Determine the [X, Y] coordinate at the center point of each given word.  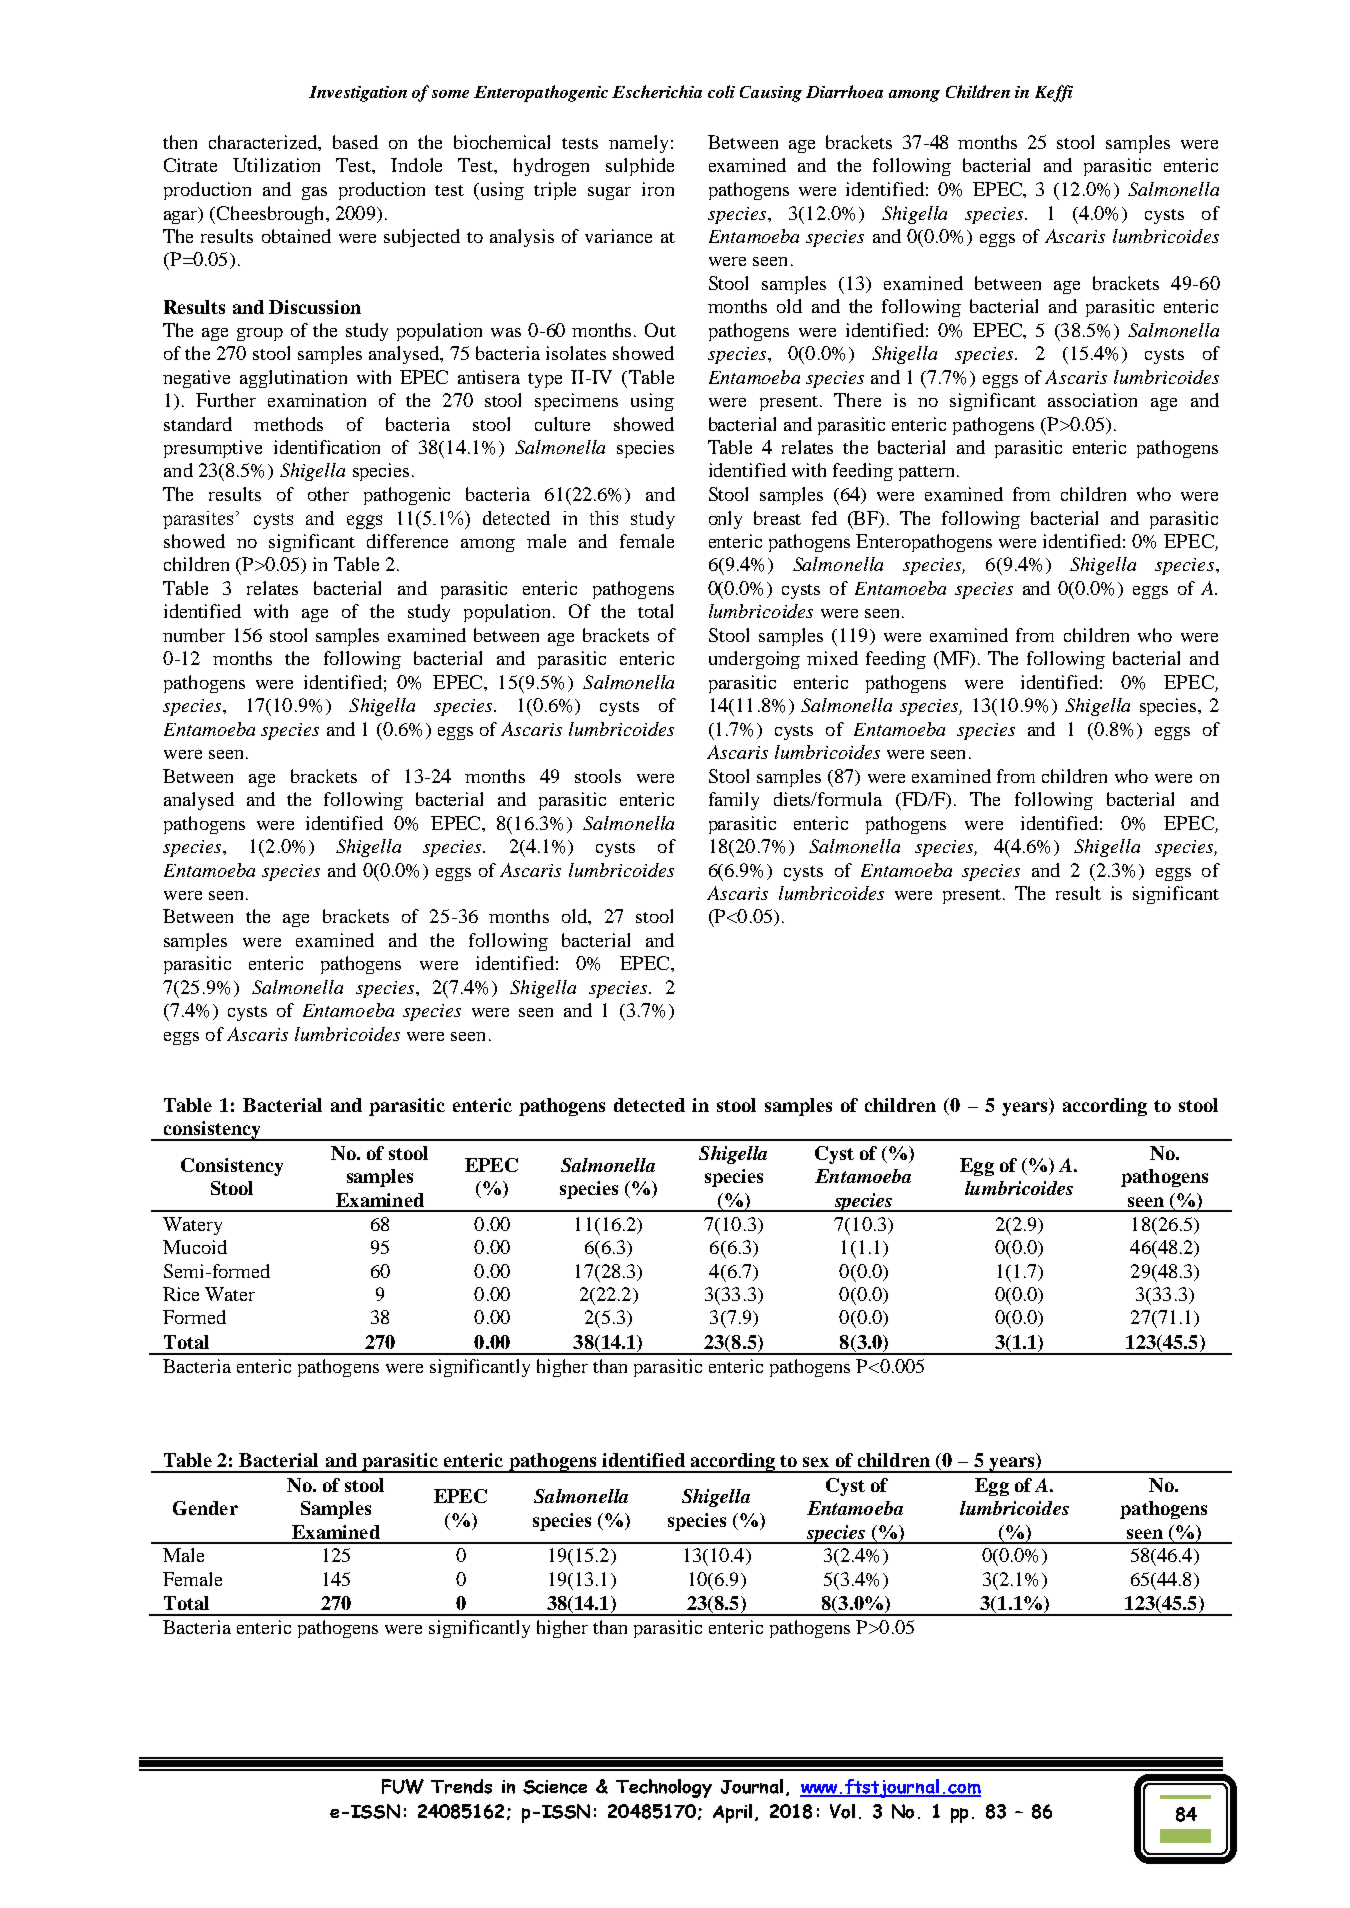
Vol [842, 1811]
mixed [832, 658]
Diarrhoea [844, 91]
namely [638, 144]
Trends [461, 1786]
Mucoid [195, 1247]
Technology [664, 1788]
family [734, 801]
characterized [264, 142]
